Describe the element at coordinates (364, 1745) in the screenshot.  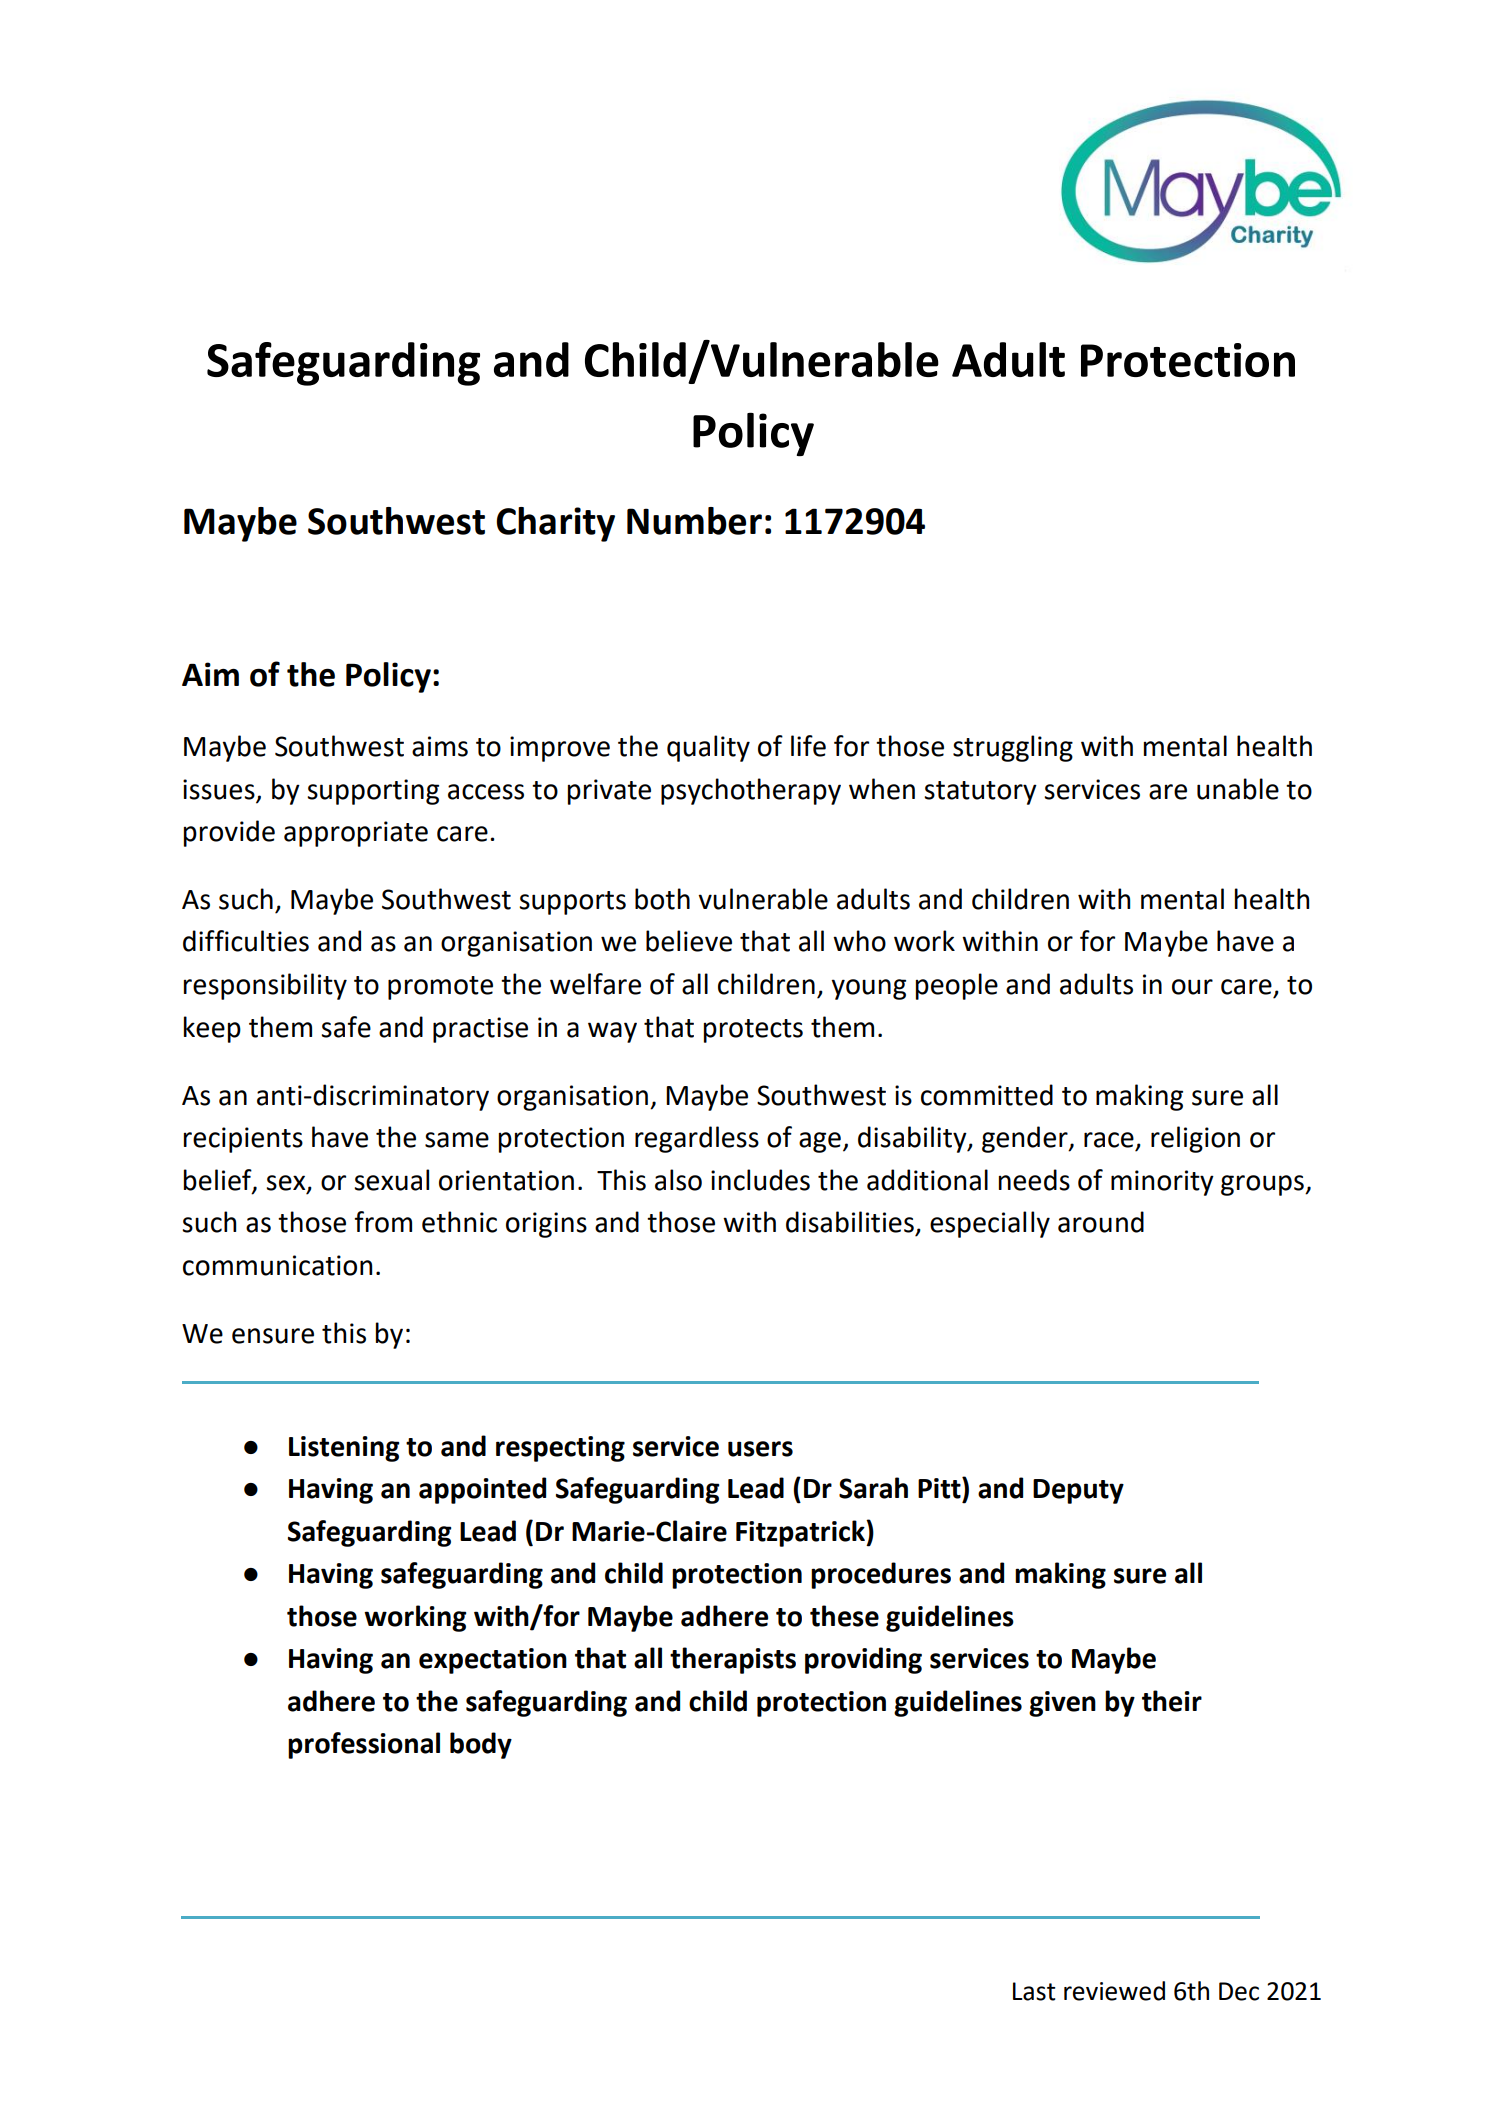
I see `professional` at that location.
